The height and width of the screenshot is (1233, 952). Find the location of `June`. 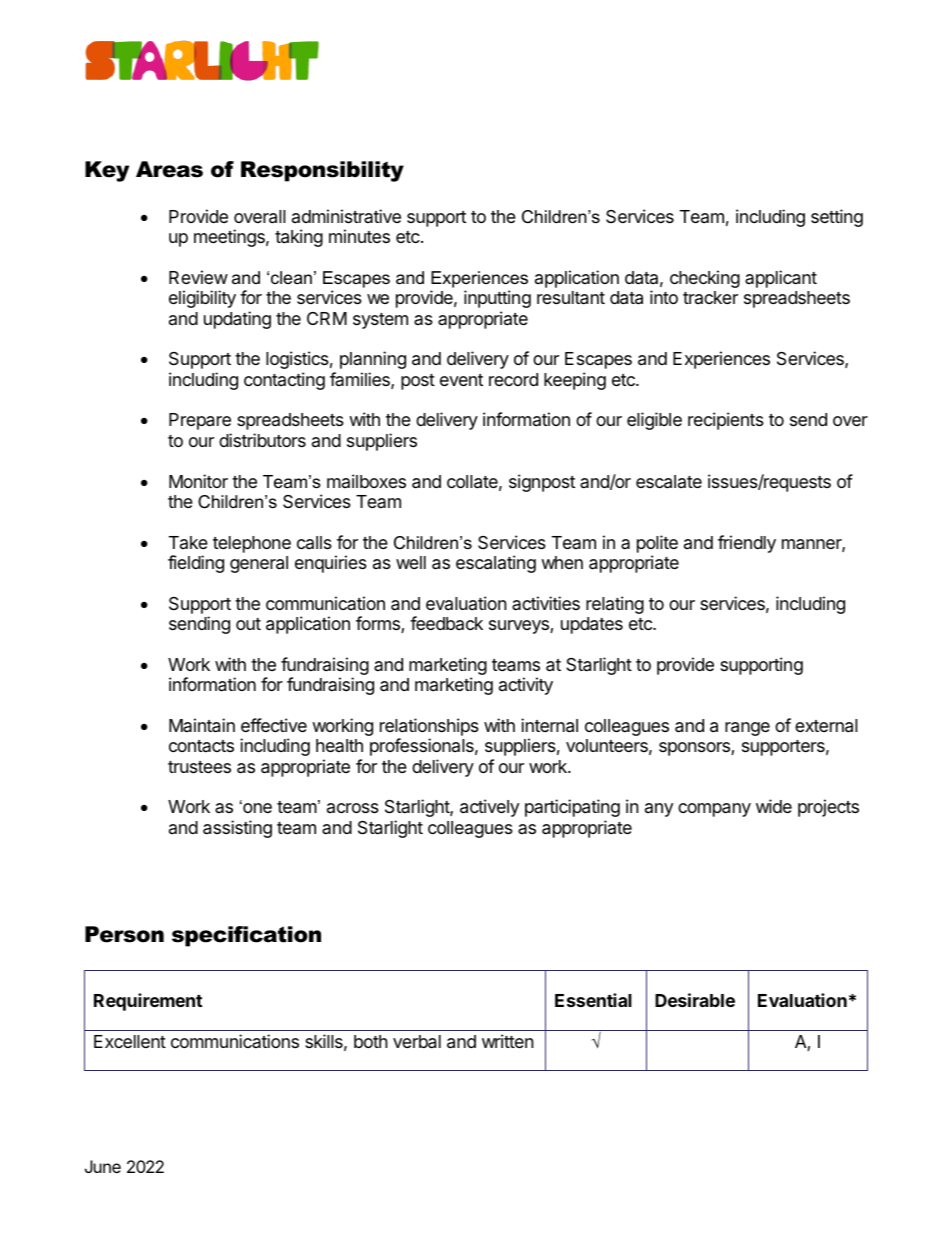

June is located at coordinates (103, 1166).
